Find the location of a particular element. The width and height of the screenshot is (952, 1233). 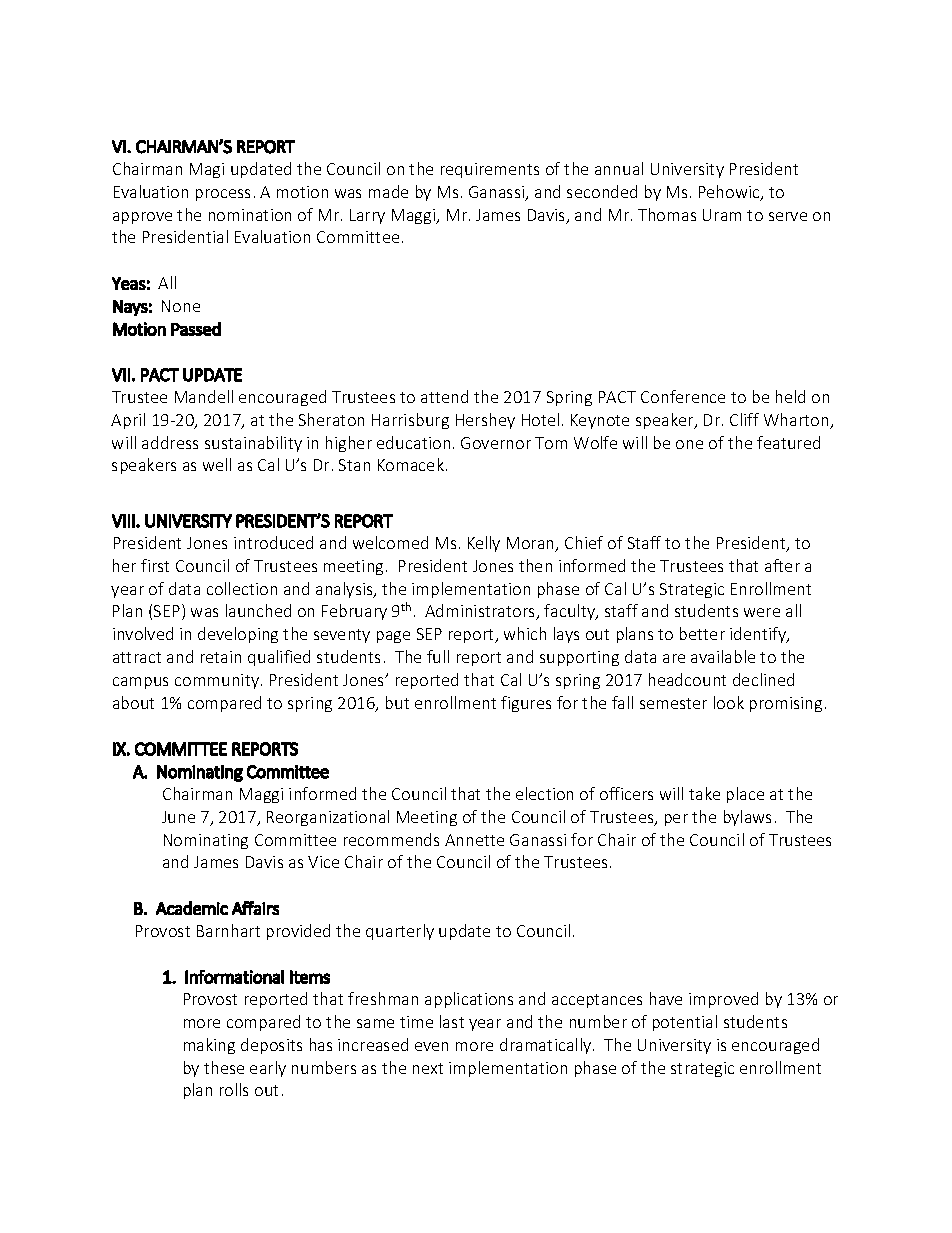

Annette is located at coordinates (474, 840).
